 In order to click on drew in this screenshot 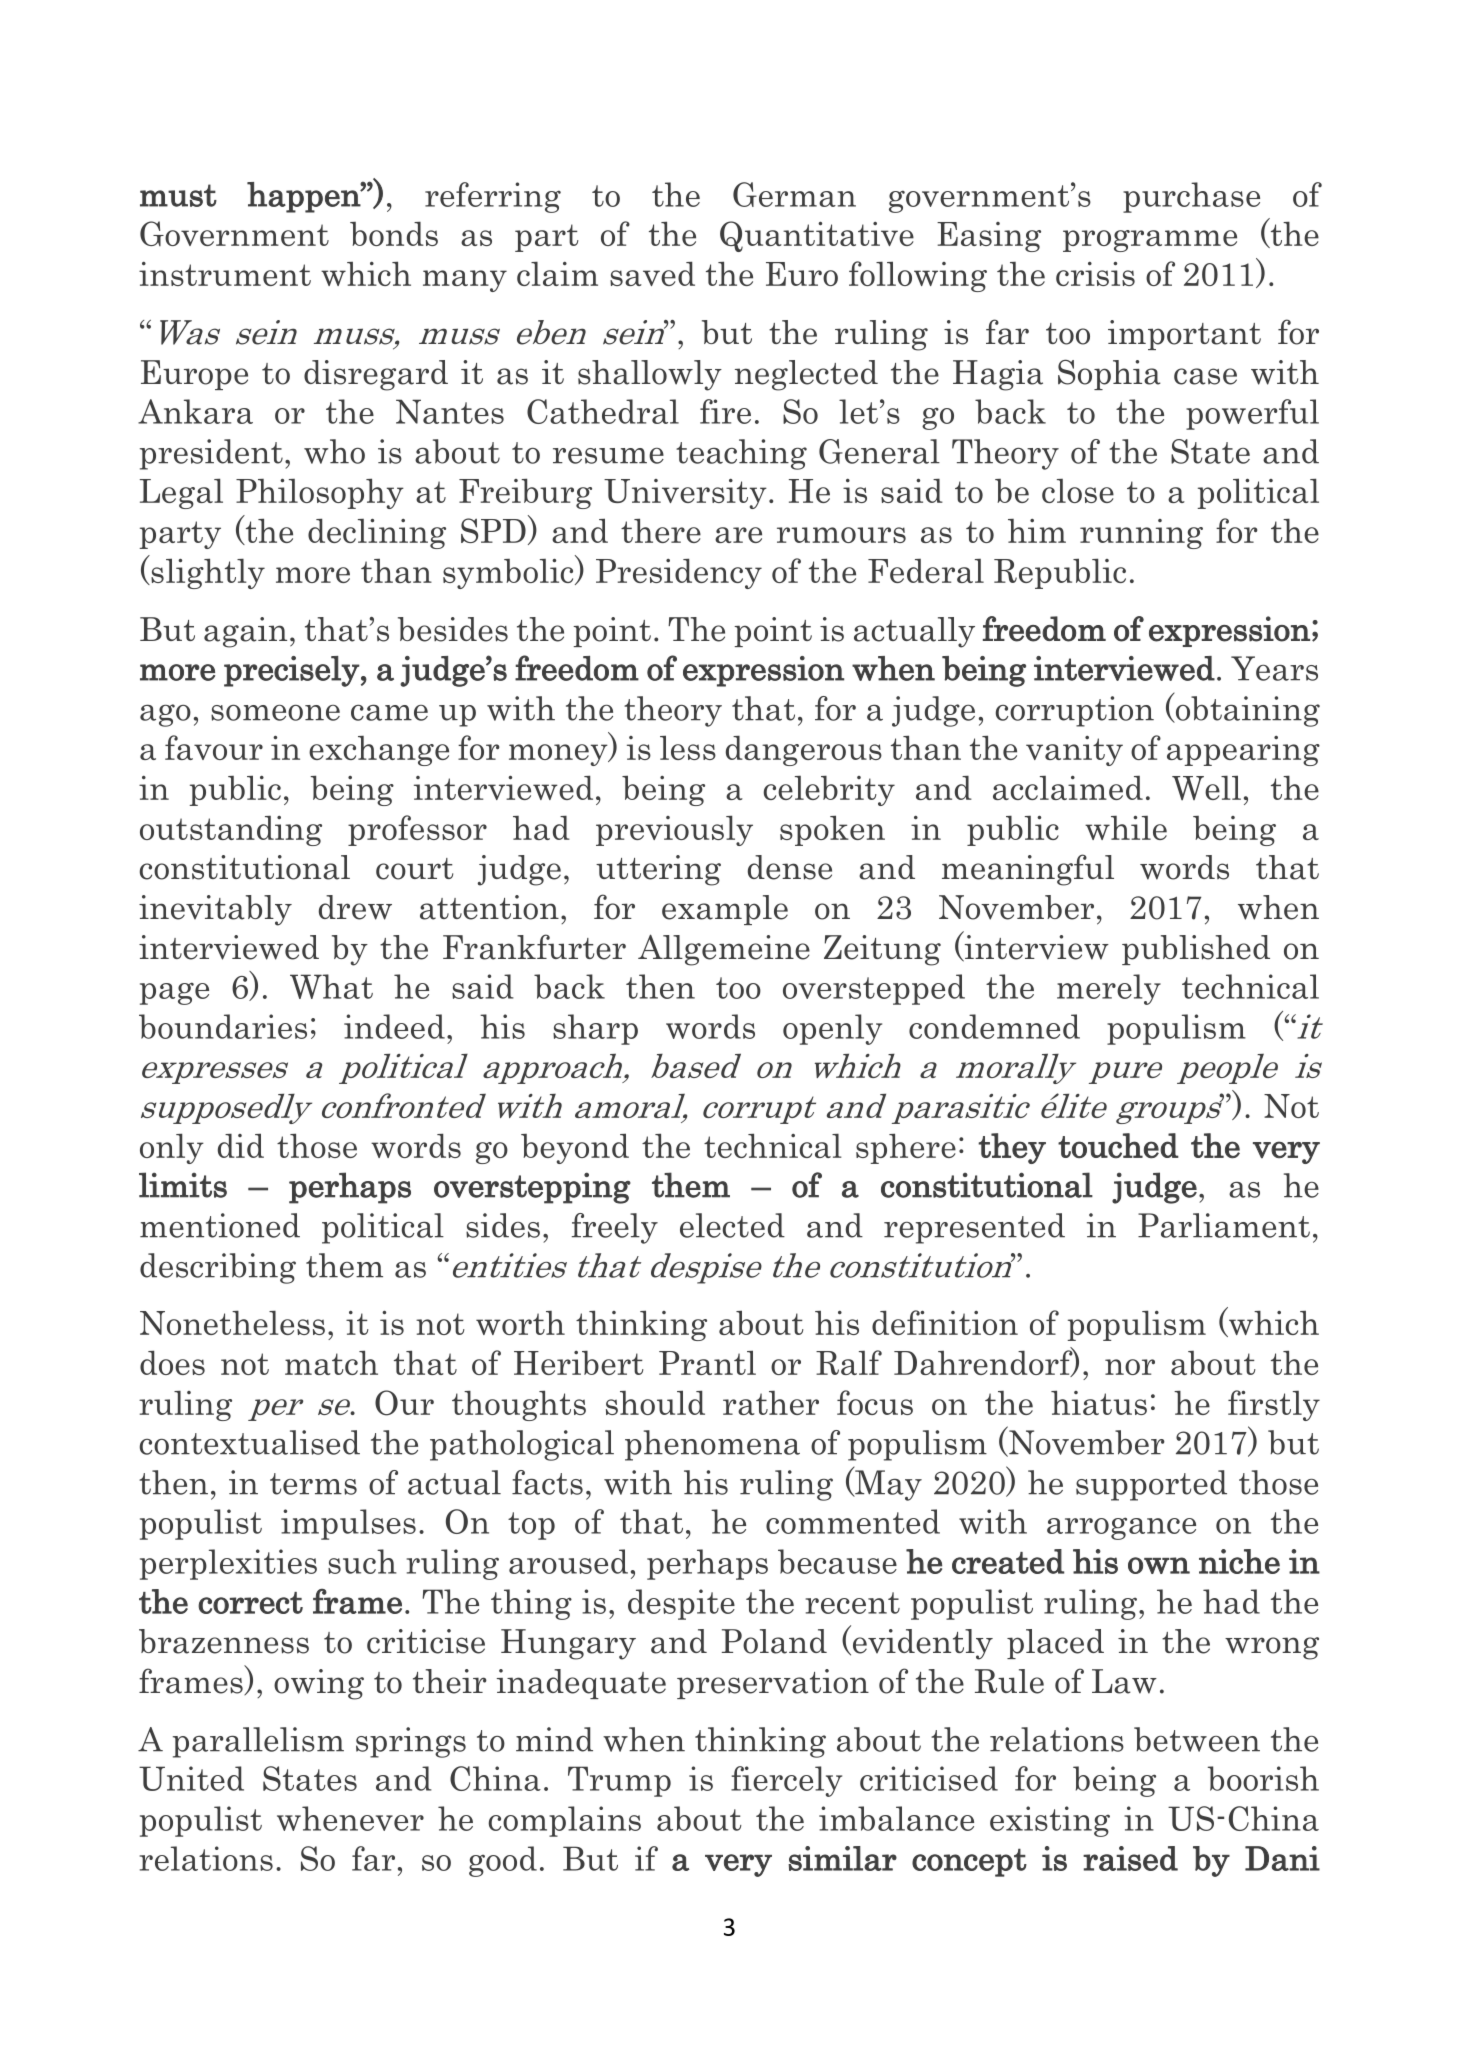, I will do `click(355, 907)`.
